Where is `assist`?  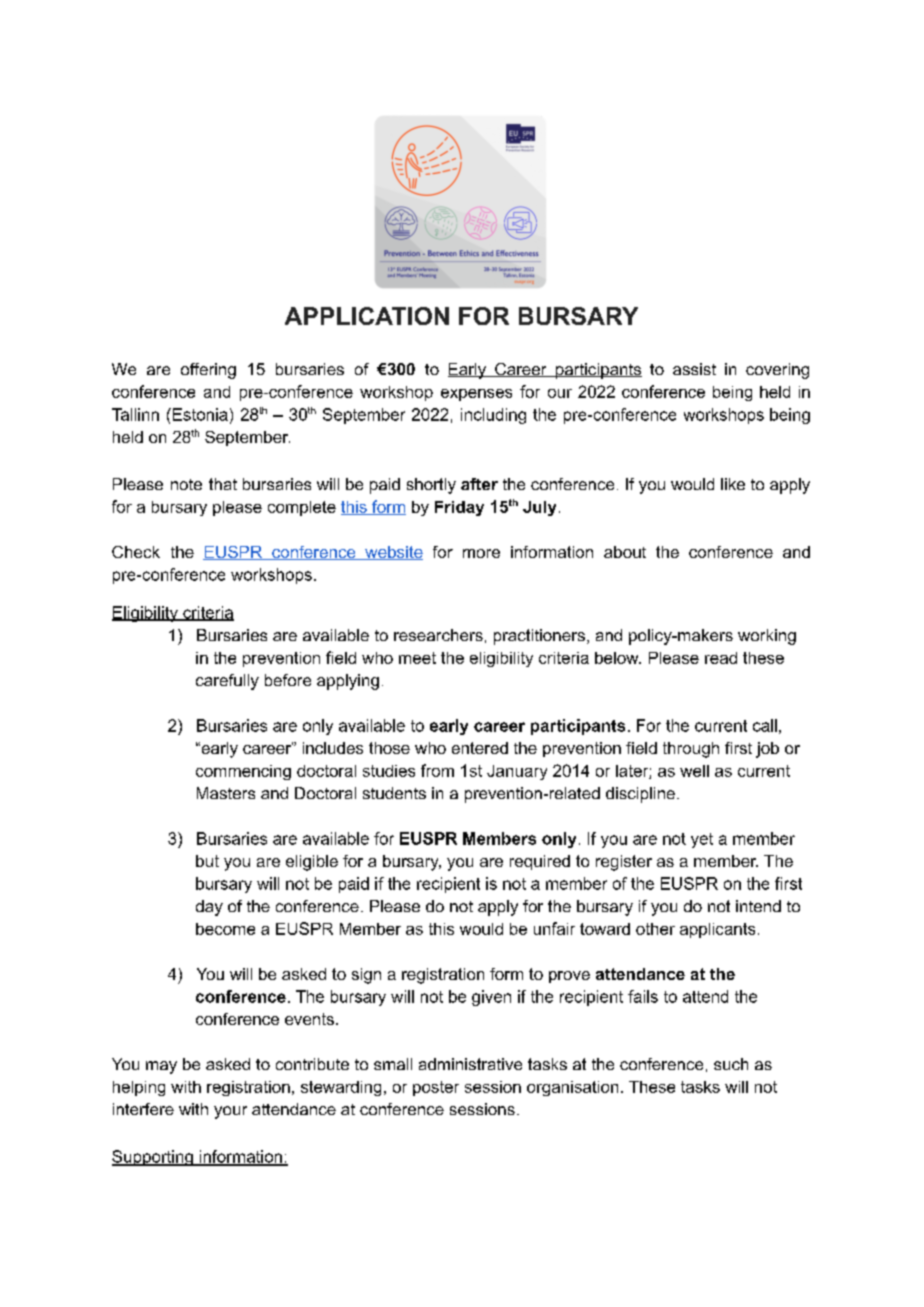 assist is located at coordinates (694, 369).
